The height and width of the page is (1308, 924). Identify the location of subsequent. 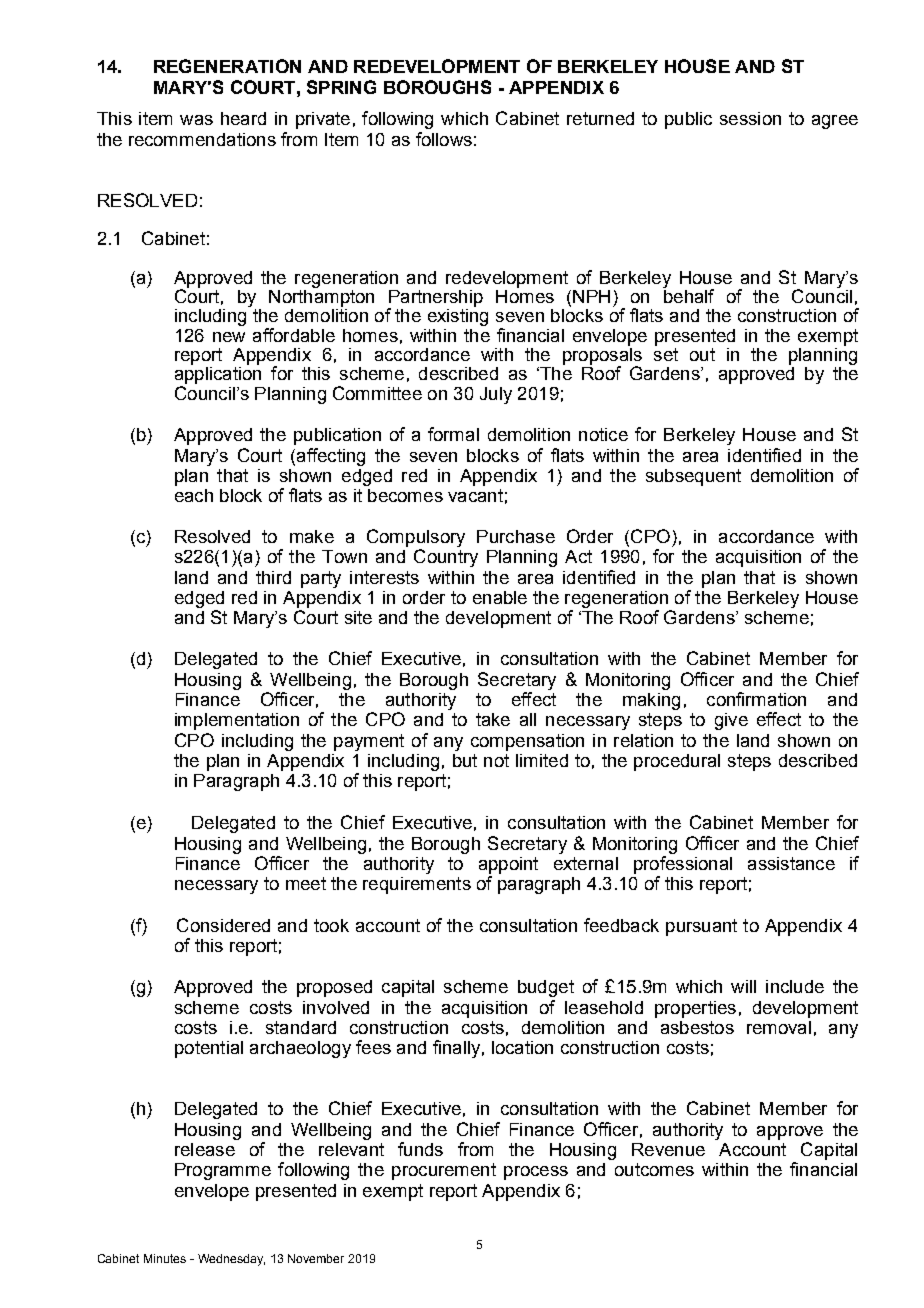
(693, 477).
